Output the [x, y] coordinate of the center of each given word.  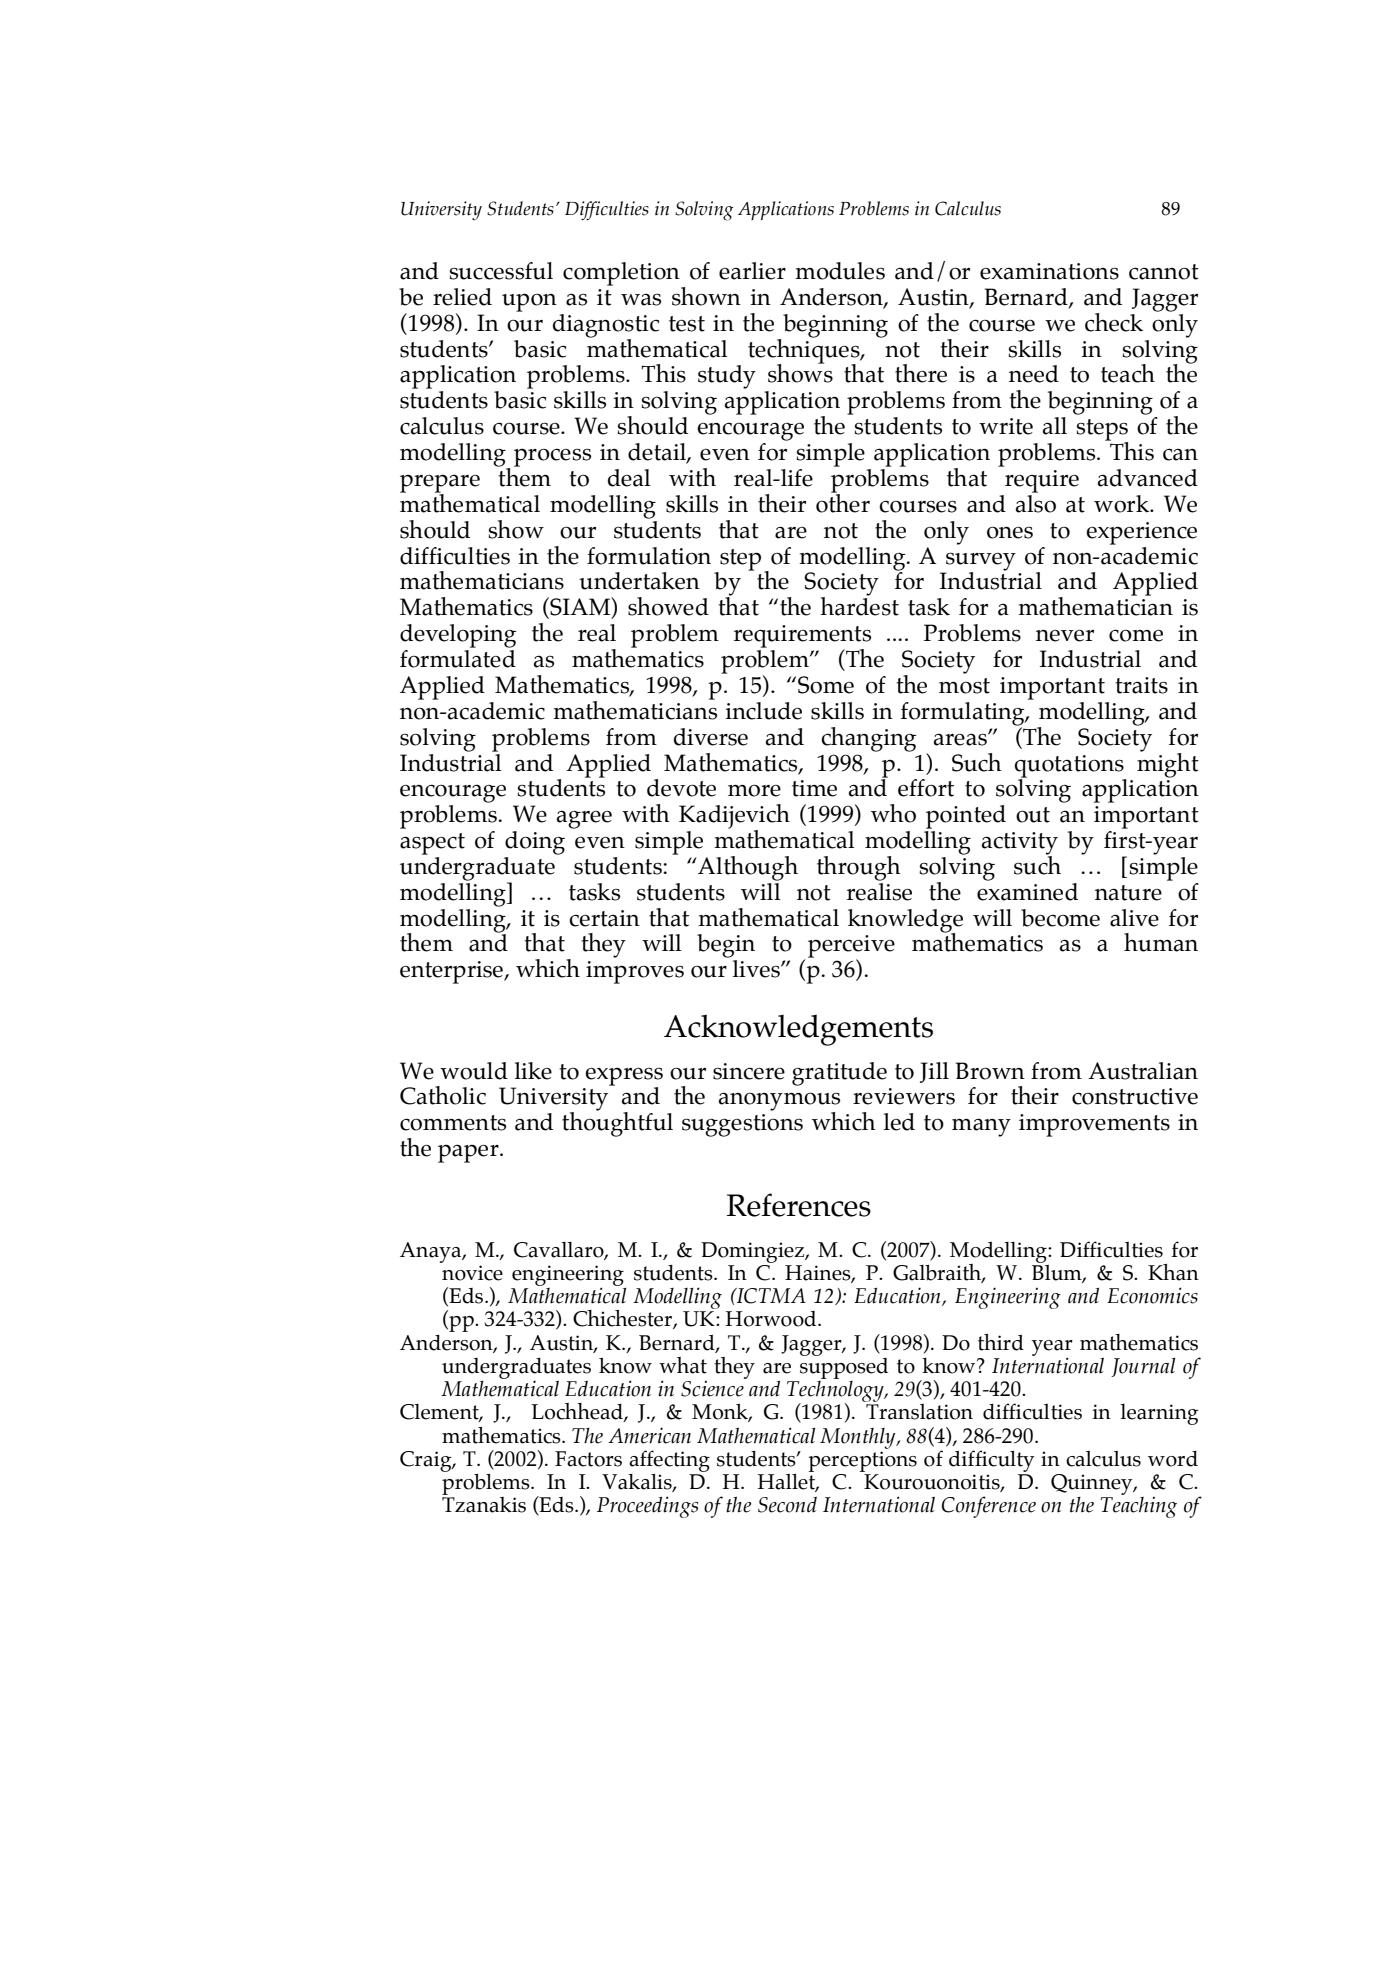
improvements [1094, 1125]
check [1114, 322]
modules [840, 271]
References [799, 1205]
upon [529, 302]
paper [469, 1153]
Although [747, 868]
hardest [859, 605]
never [1065, 636]
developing [458, 636]
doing [535, 843]
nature [1128, 893]
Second [787, 1505]
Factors [588, 1459]
